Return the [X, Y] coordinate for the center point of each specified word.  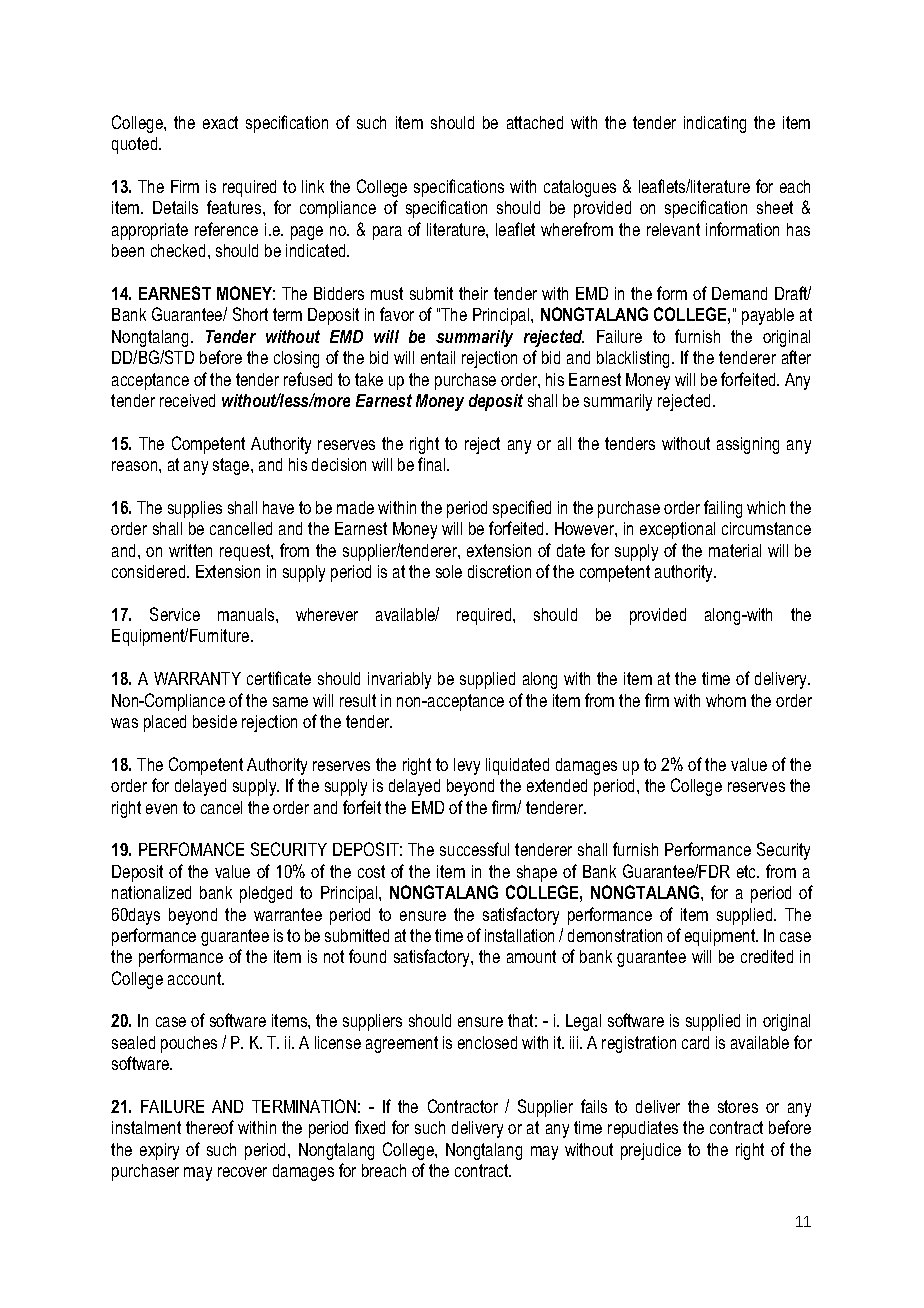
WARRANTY [197, 678]
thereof [210, 1127]
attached [535, 122]
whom [726, 700]
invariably [399, 680]
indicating [715, 124]
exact [220, 122]
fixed [370, 1127]
